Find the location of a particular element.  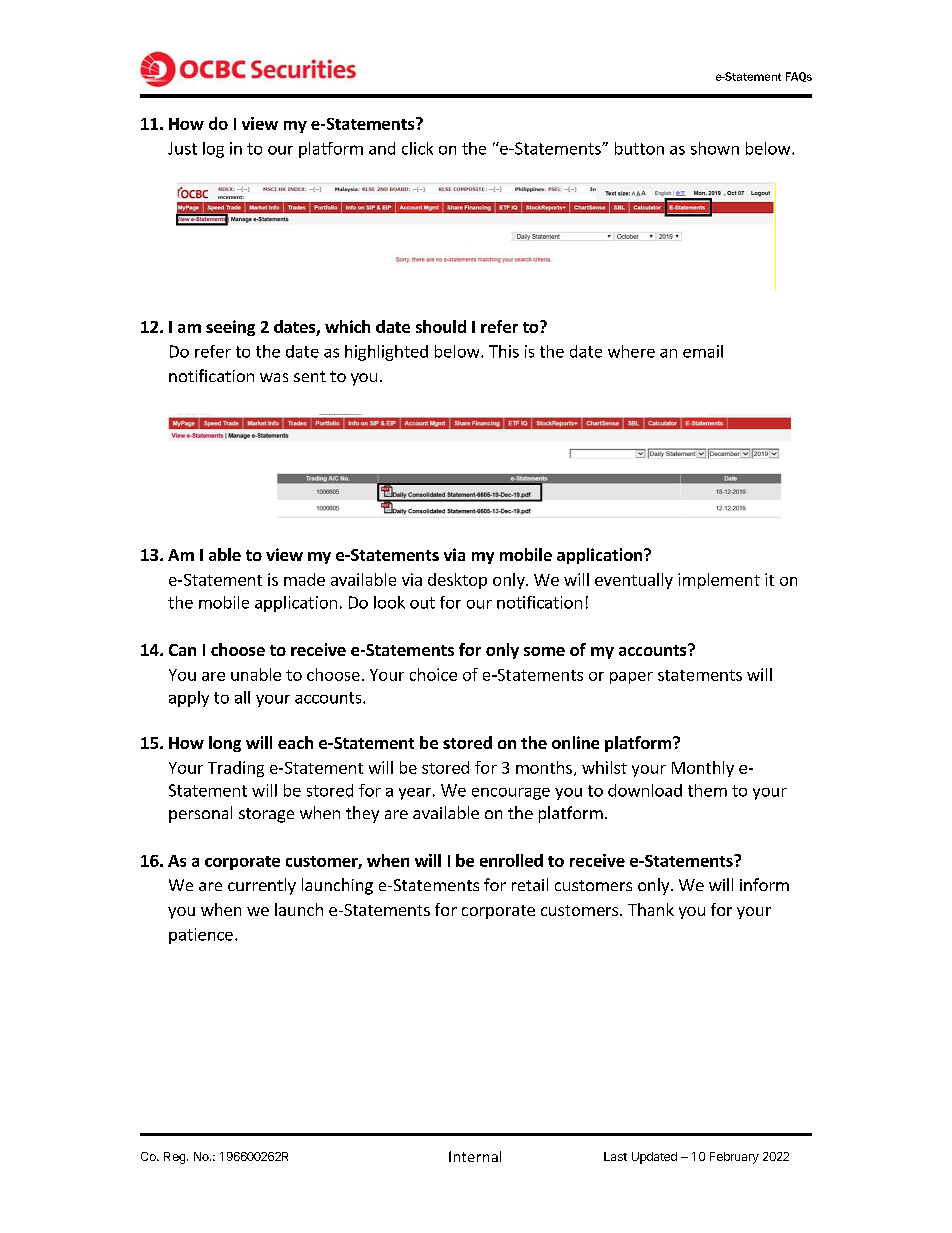

was is located at coordinates (274, 377).
